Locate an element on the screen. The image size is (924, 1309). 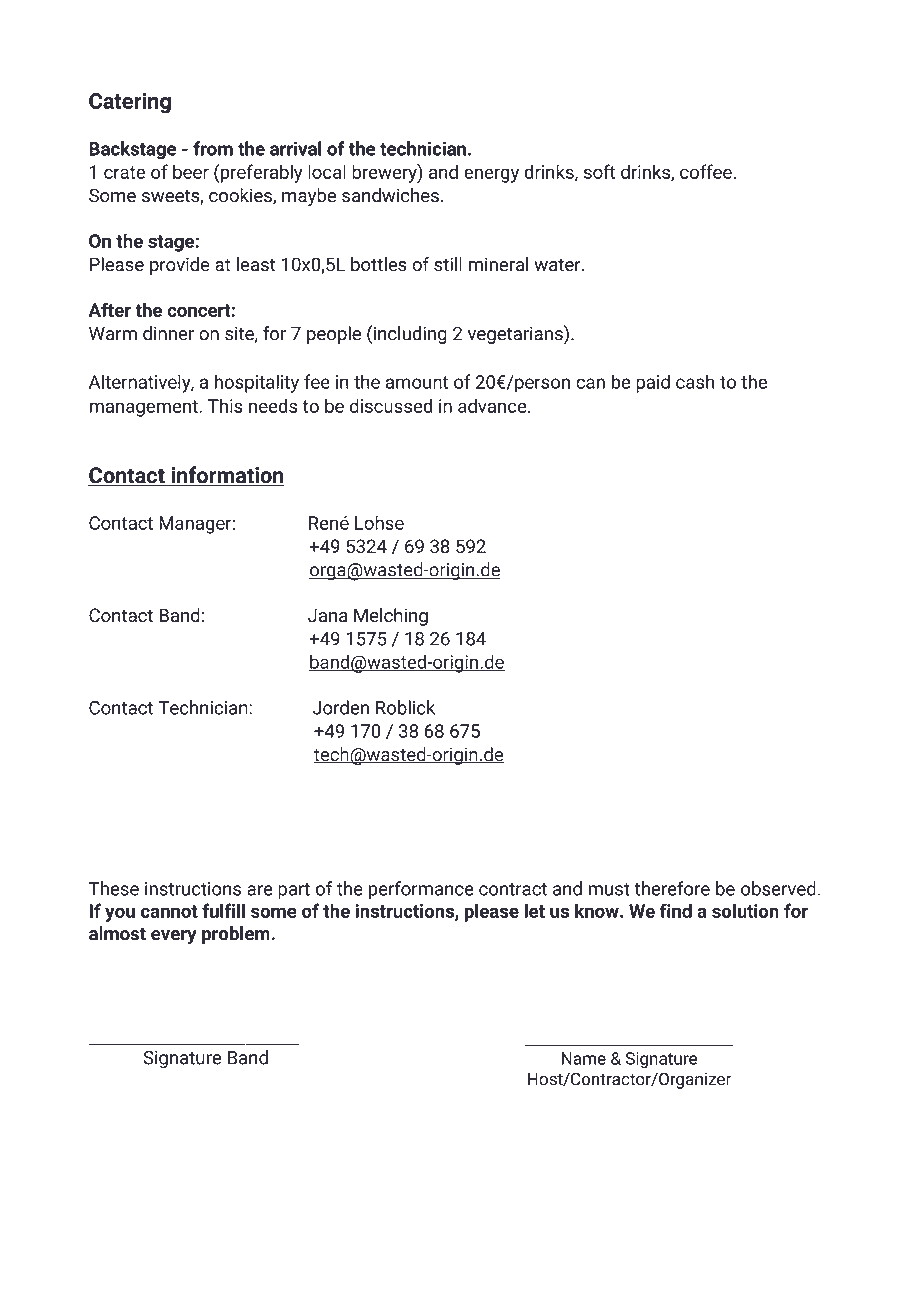
This is located at coordinates (225, 405).
